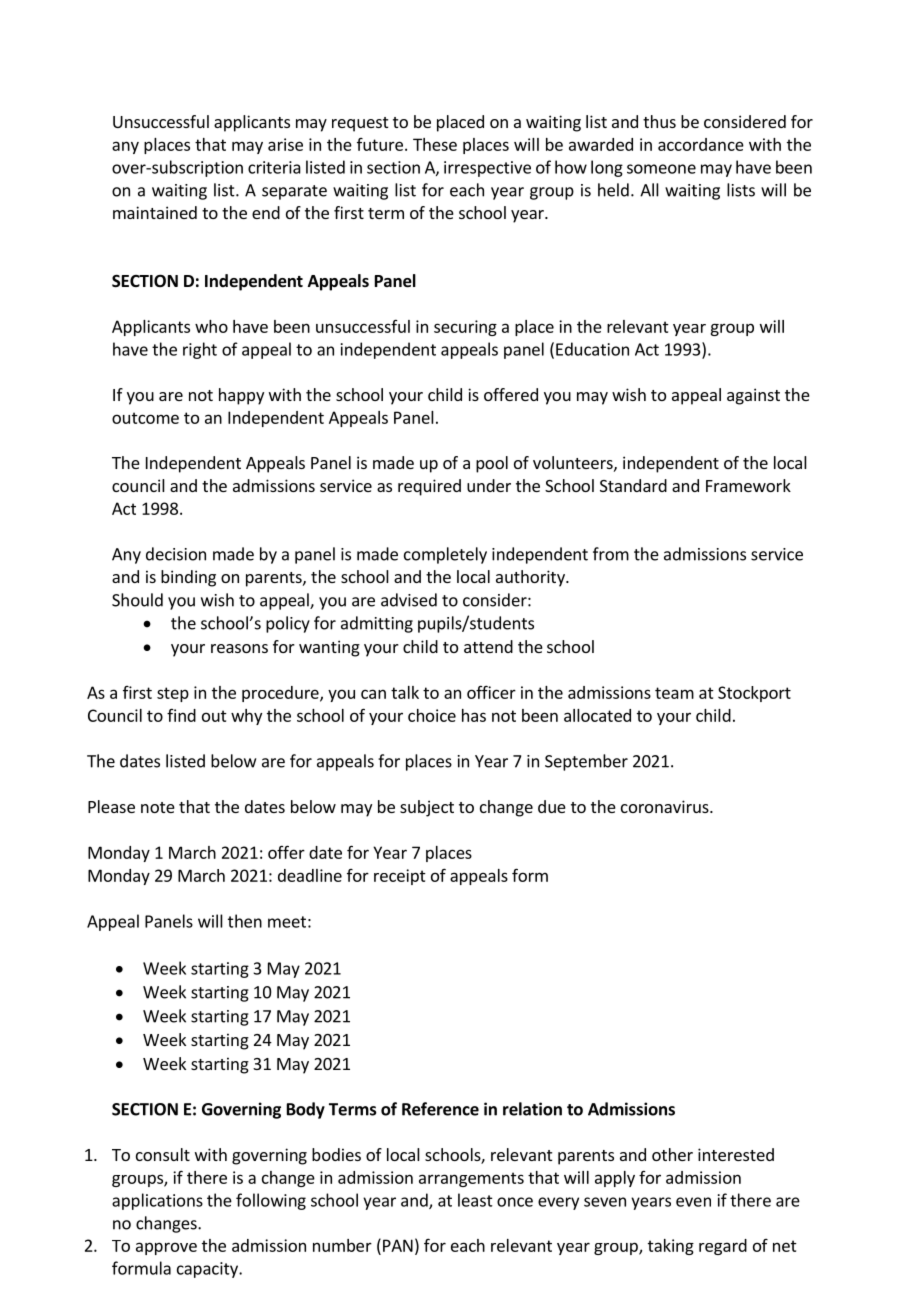  I want to click on step, so click(173, 694).
